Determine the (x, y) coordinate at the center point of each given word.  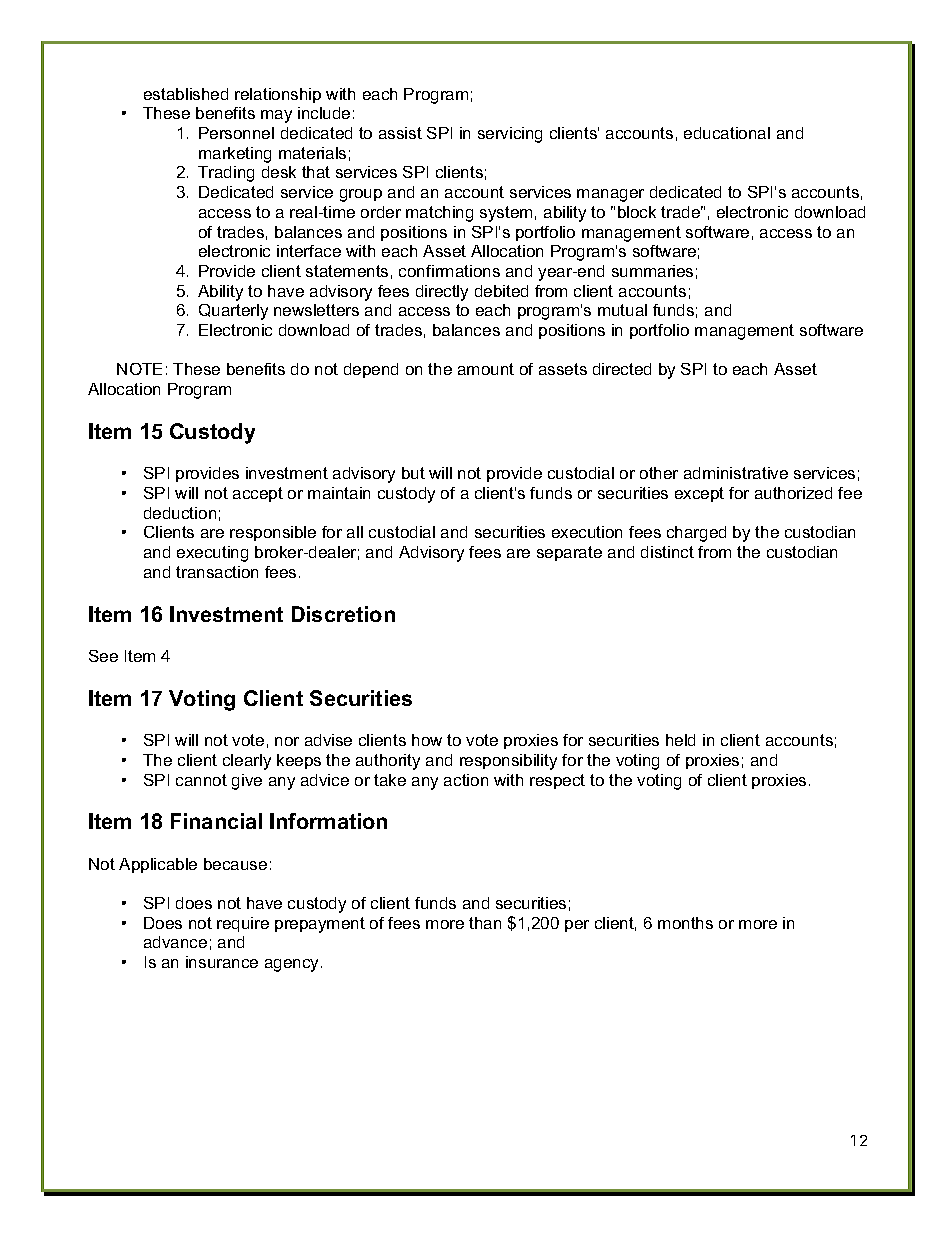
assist (400, 133)
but (413, 473)
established (186, 94)
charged (696, 534)
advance (175, 942)
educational (727, 133)
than (485, 923)
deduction (180, 513)
